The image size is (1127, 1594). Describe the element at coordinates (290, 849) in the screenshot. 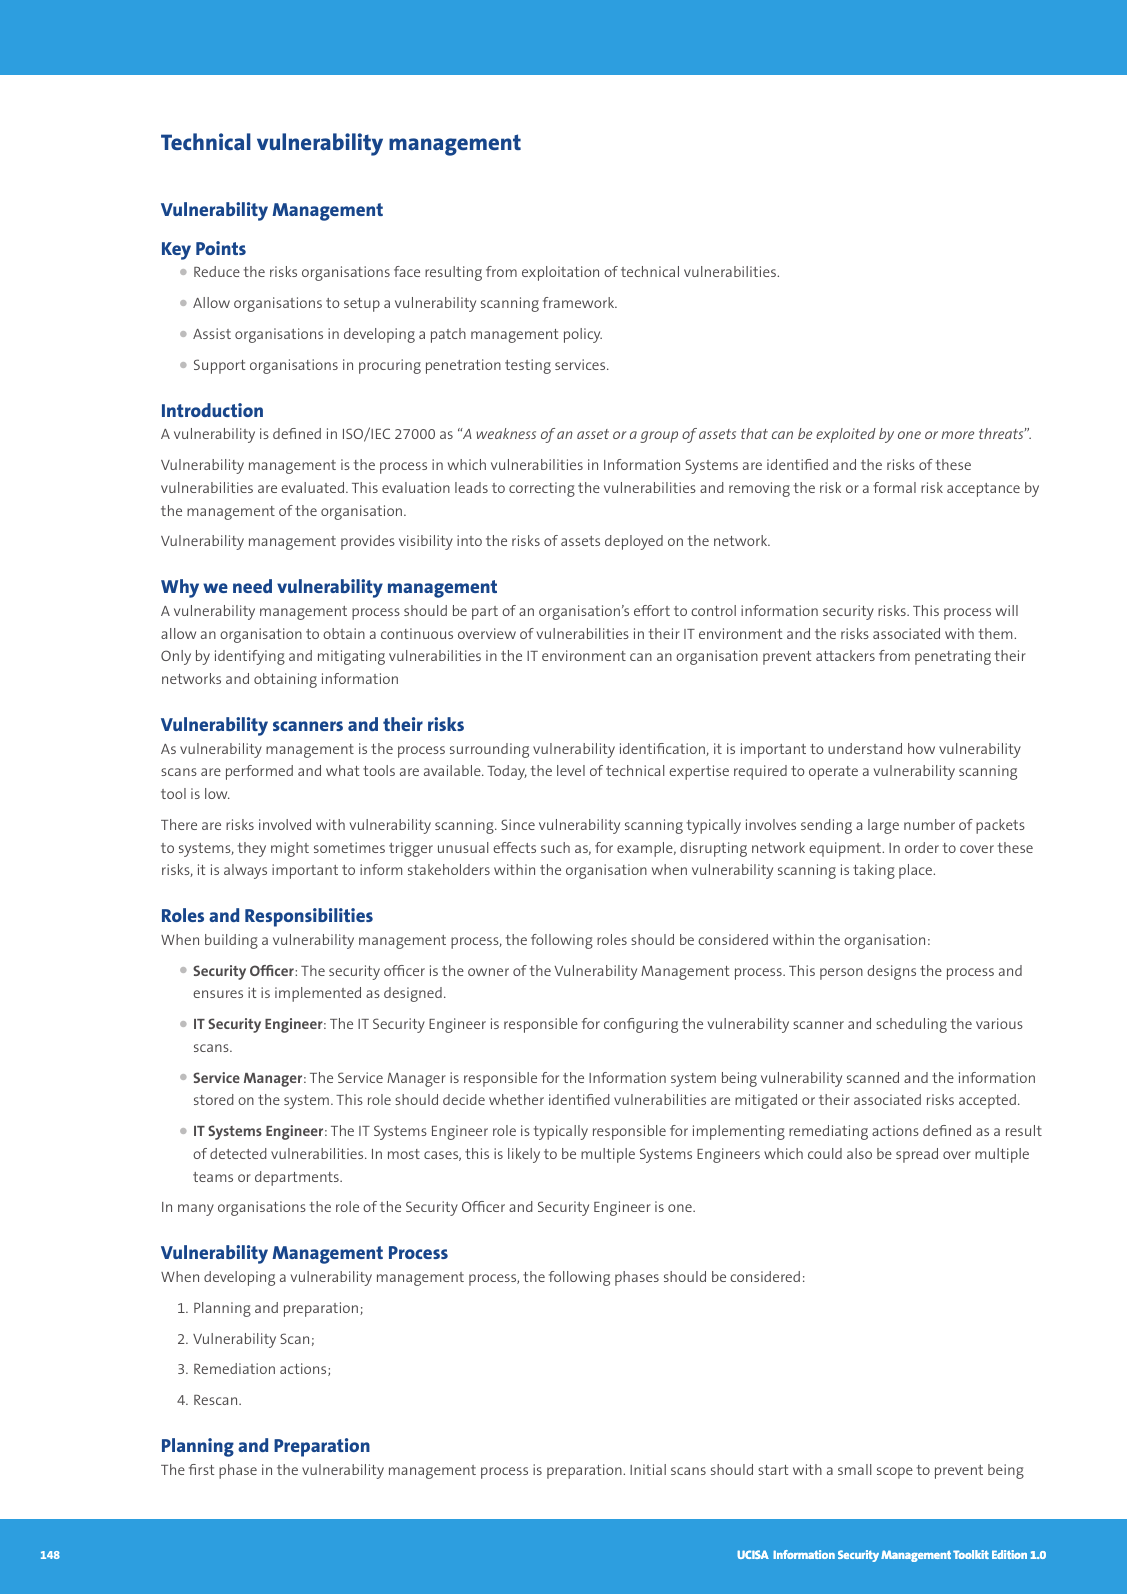

I see `might` at that location.
